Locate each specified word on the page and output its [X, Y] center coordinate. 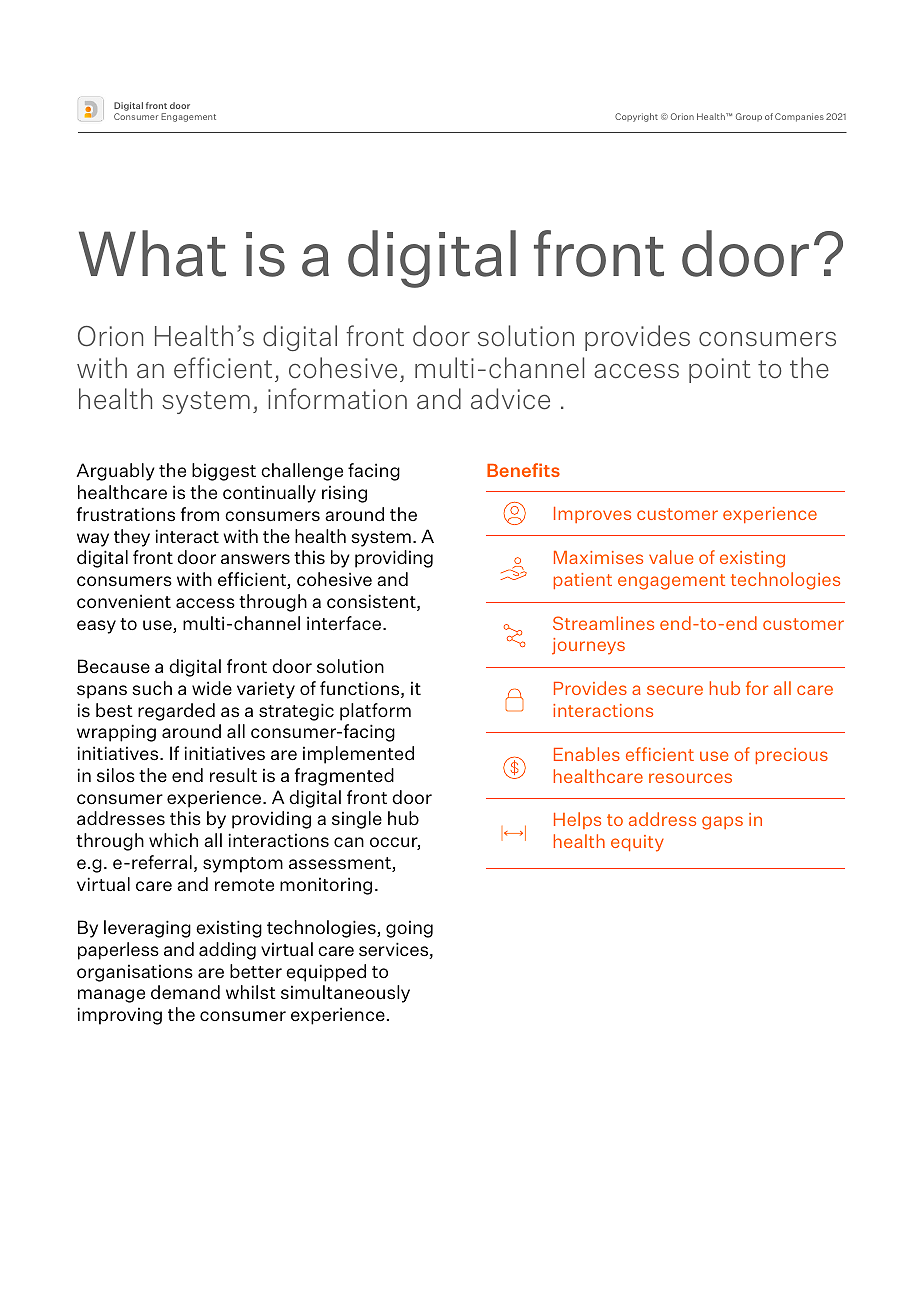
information [337, 399]
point [720, 370]
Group [749, 117]
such [152, 688]
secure [675, 690]
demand [185, 992]
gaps [722, 823]
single [357, 820]
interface [345, 623]
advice [510, 399]
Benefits [523, 470]
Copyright [636, 117]
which [173, 840]
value [671, 557]
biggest [224, 472]
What [152, 253]
